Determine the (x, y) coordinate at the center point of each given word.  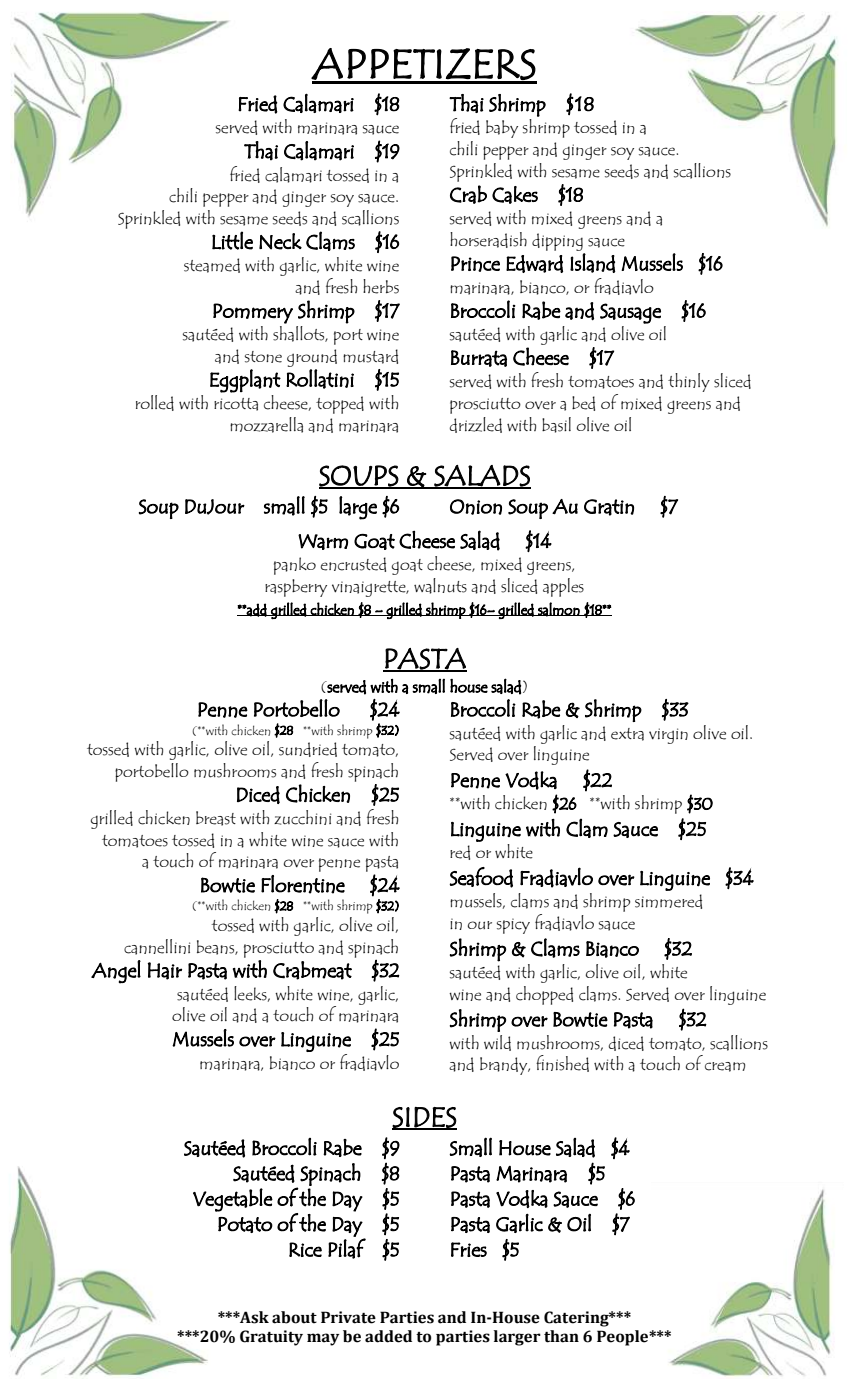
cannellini (157, 947)
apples (563, 587)
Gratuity (271, 1338)
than (561, 1336)
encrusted (353, 564)
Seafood (481, 877)
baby (502, 129)
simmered (668, 901)
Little (232, 240)
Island (593, 263)
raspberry (296, 588)
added (388, 1336)
